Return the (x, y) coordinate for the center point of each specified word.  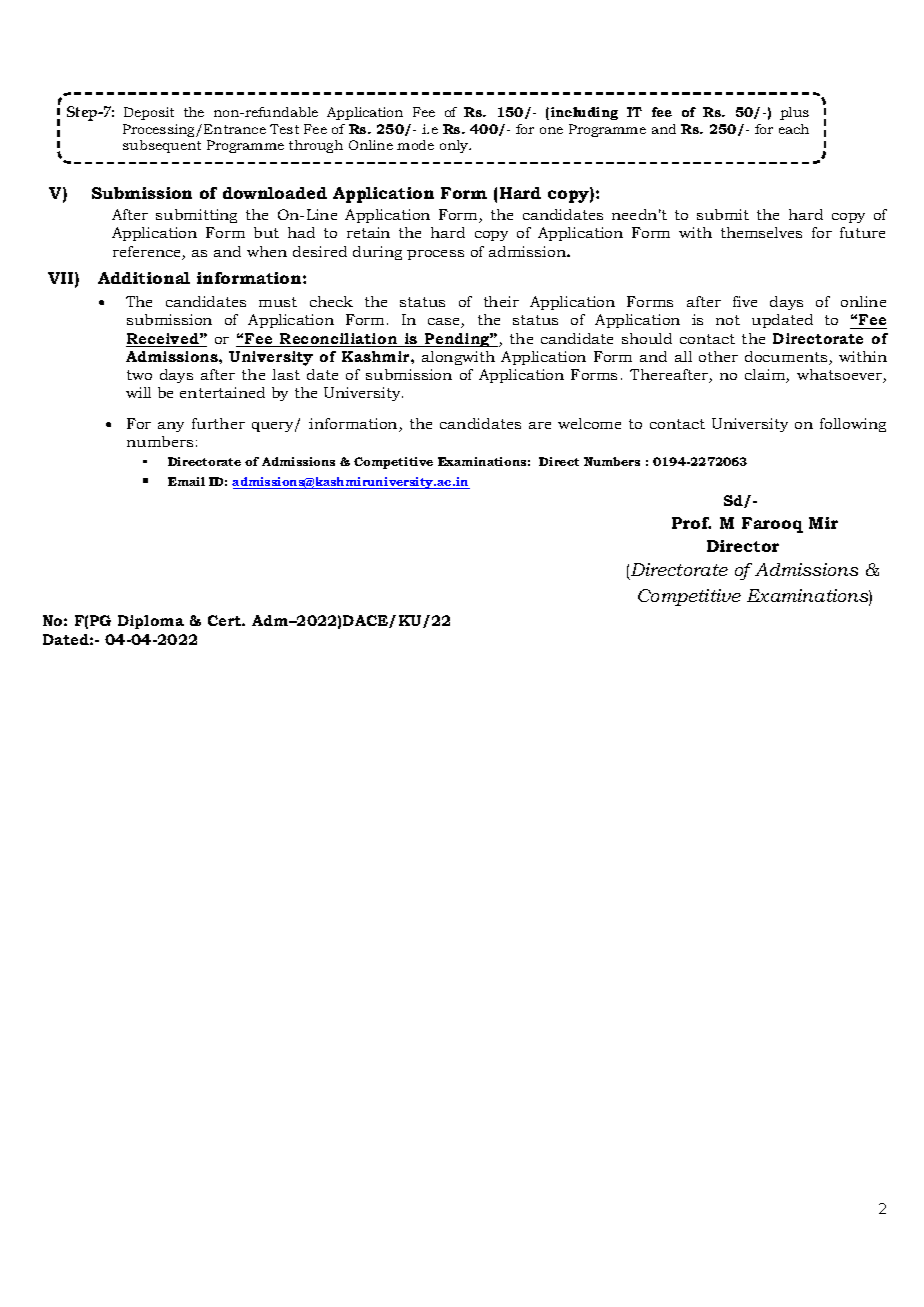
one (551, 130)
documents (787, 358)
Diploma (151, 622)
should (647, 338)
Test (284, 129)
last (286, 374)
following (853, 425)
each (794, 129)
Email (186, 481)
